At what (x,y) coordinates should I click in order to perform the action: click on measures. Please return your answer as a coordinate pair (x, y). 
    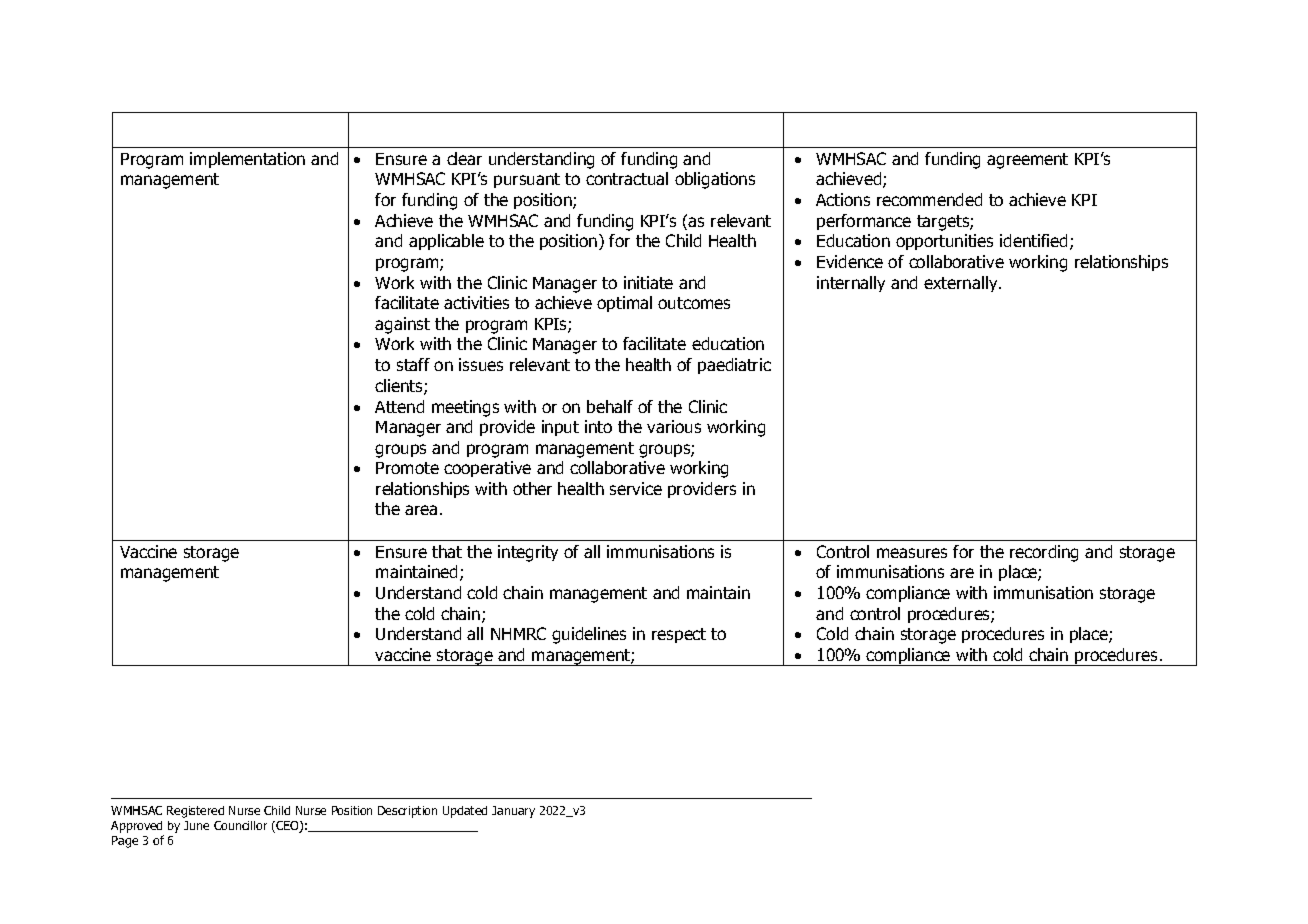
    Looking at the image, I should click on (912, 553).
